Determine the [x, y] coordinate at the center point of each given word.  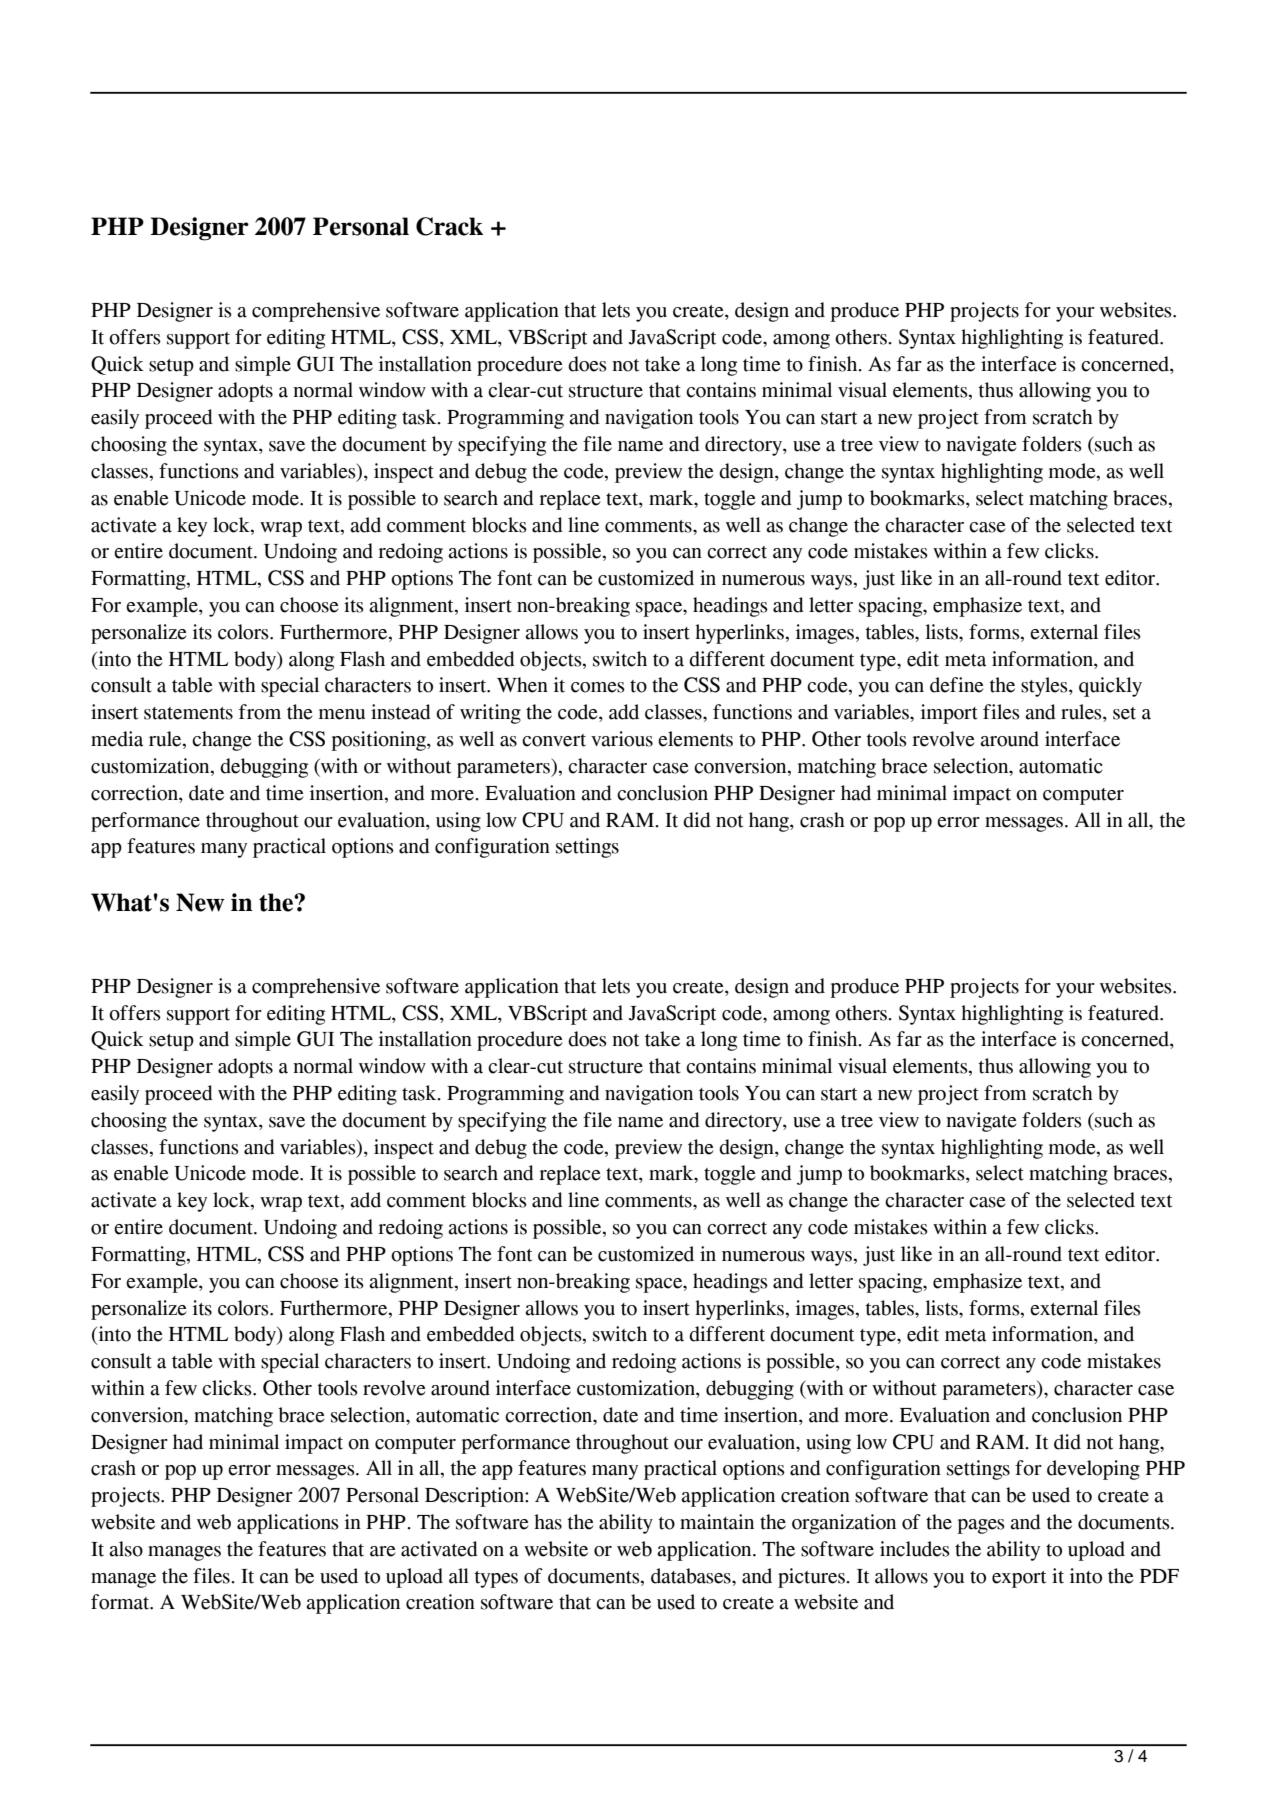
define [956, 685]
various [622, 739]
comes [598, 687]
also [126, 1549]
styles [1045, 687]
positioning [379, 741]
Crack [449, 226]
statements [188, 713]
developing [1093, 1470]
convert [554, 740]
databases [692, 1576]
